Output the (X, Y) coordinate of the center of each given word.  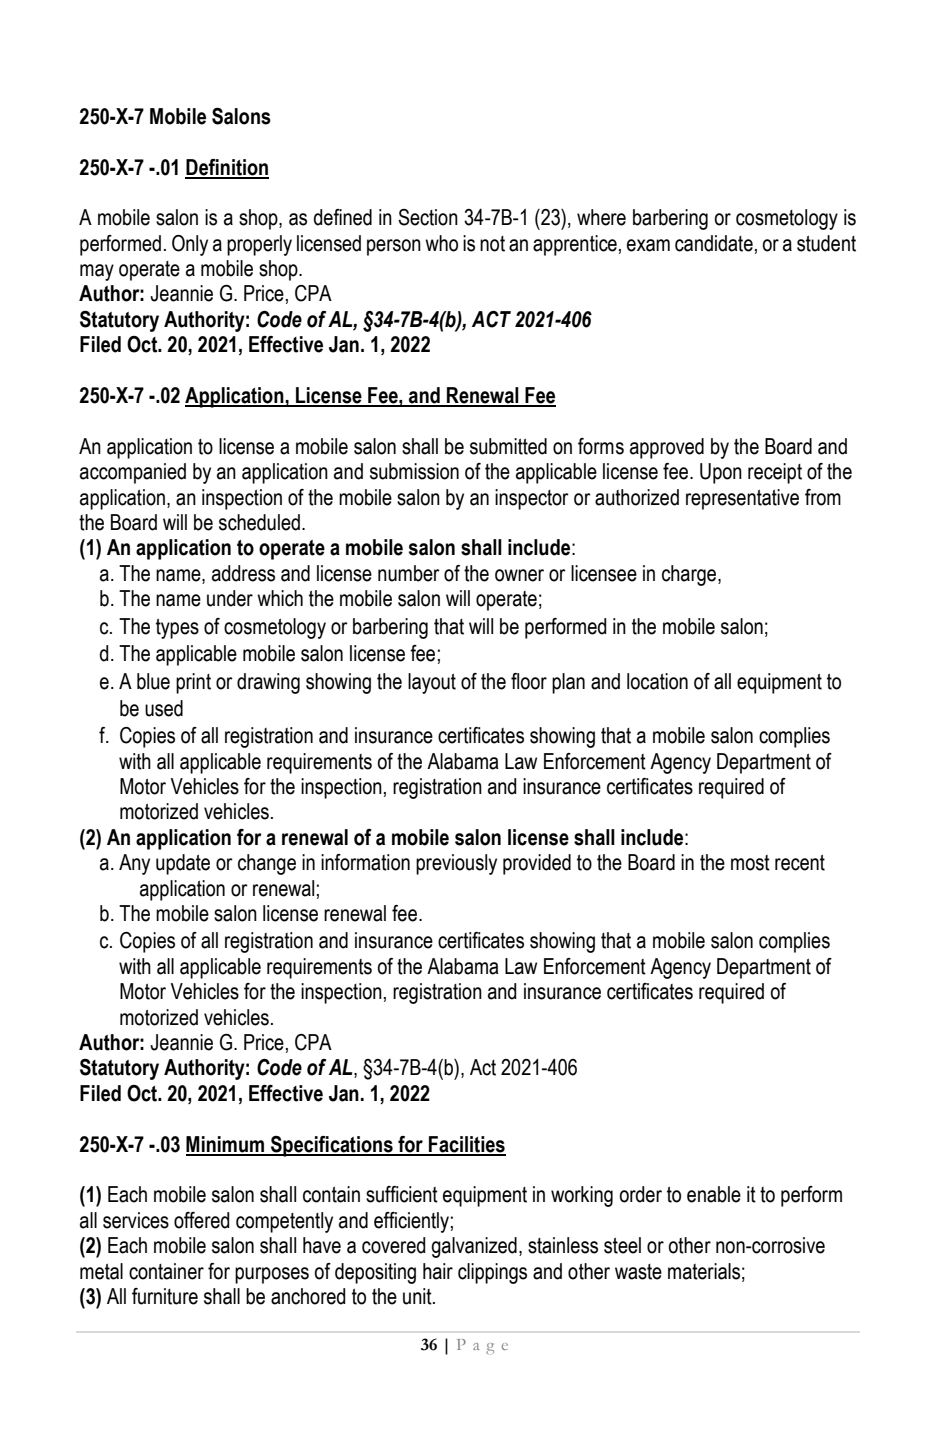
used (164, 708)
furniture (165, 1296)
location (657, 681)
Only (190, 245)
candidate (714, 243)
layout (432, 683)
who (441, 243)
